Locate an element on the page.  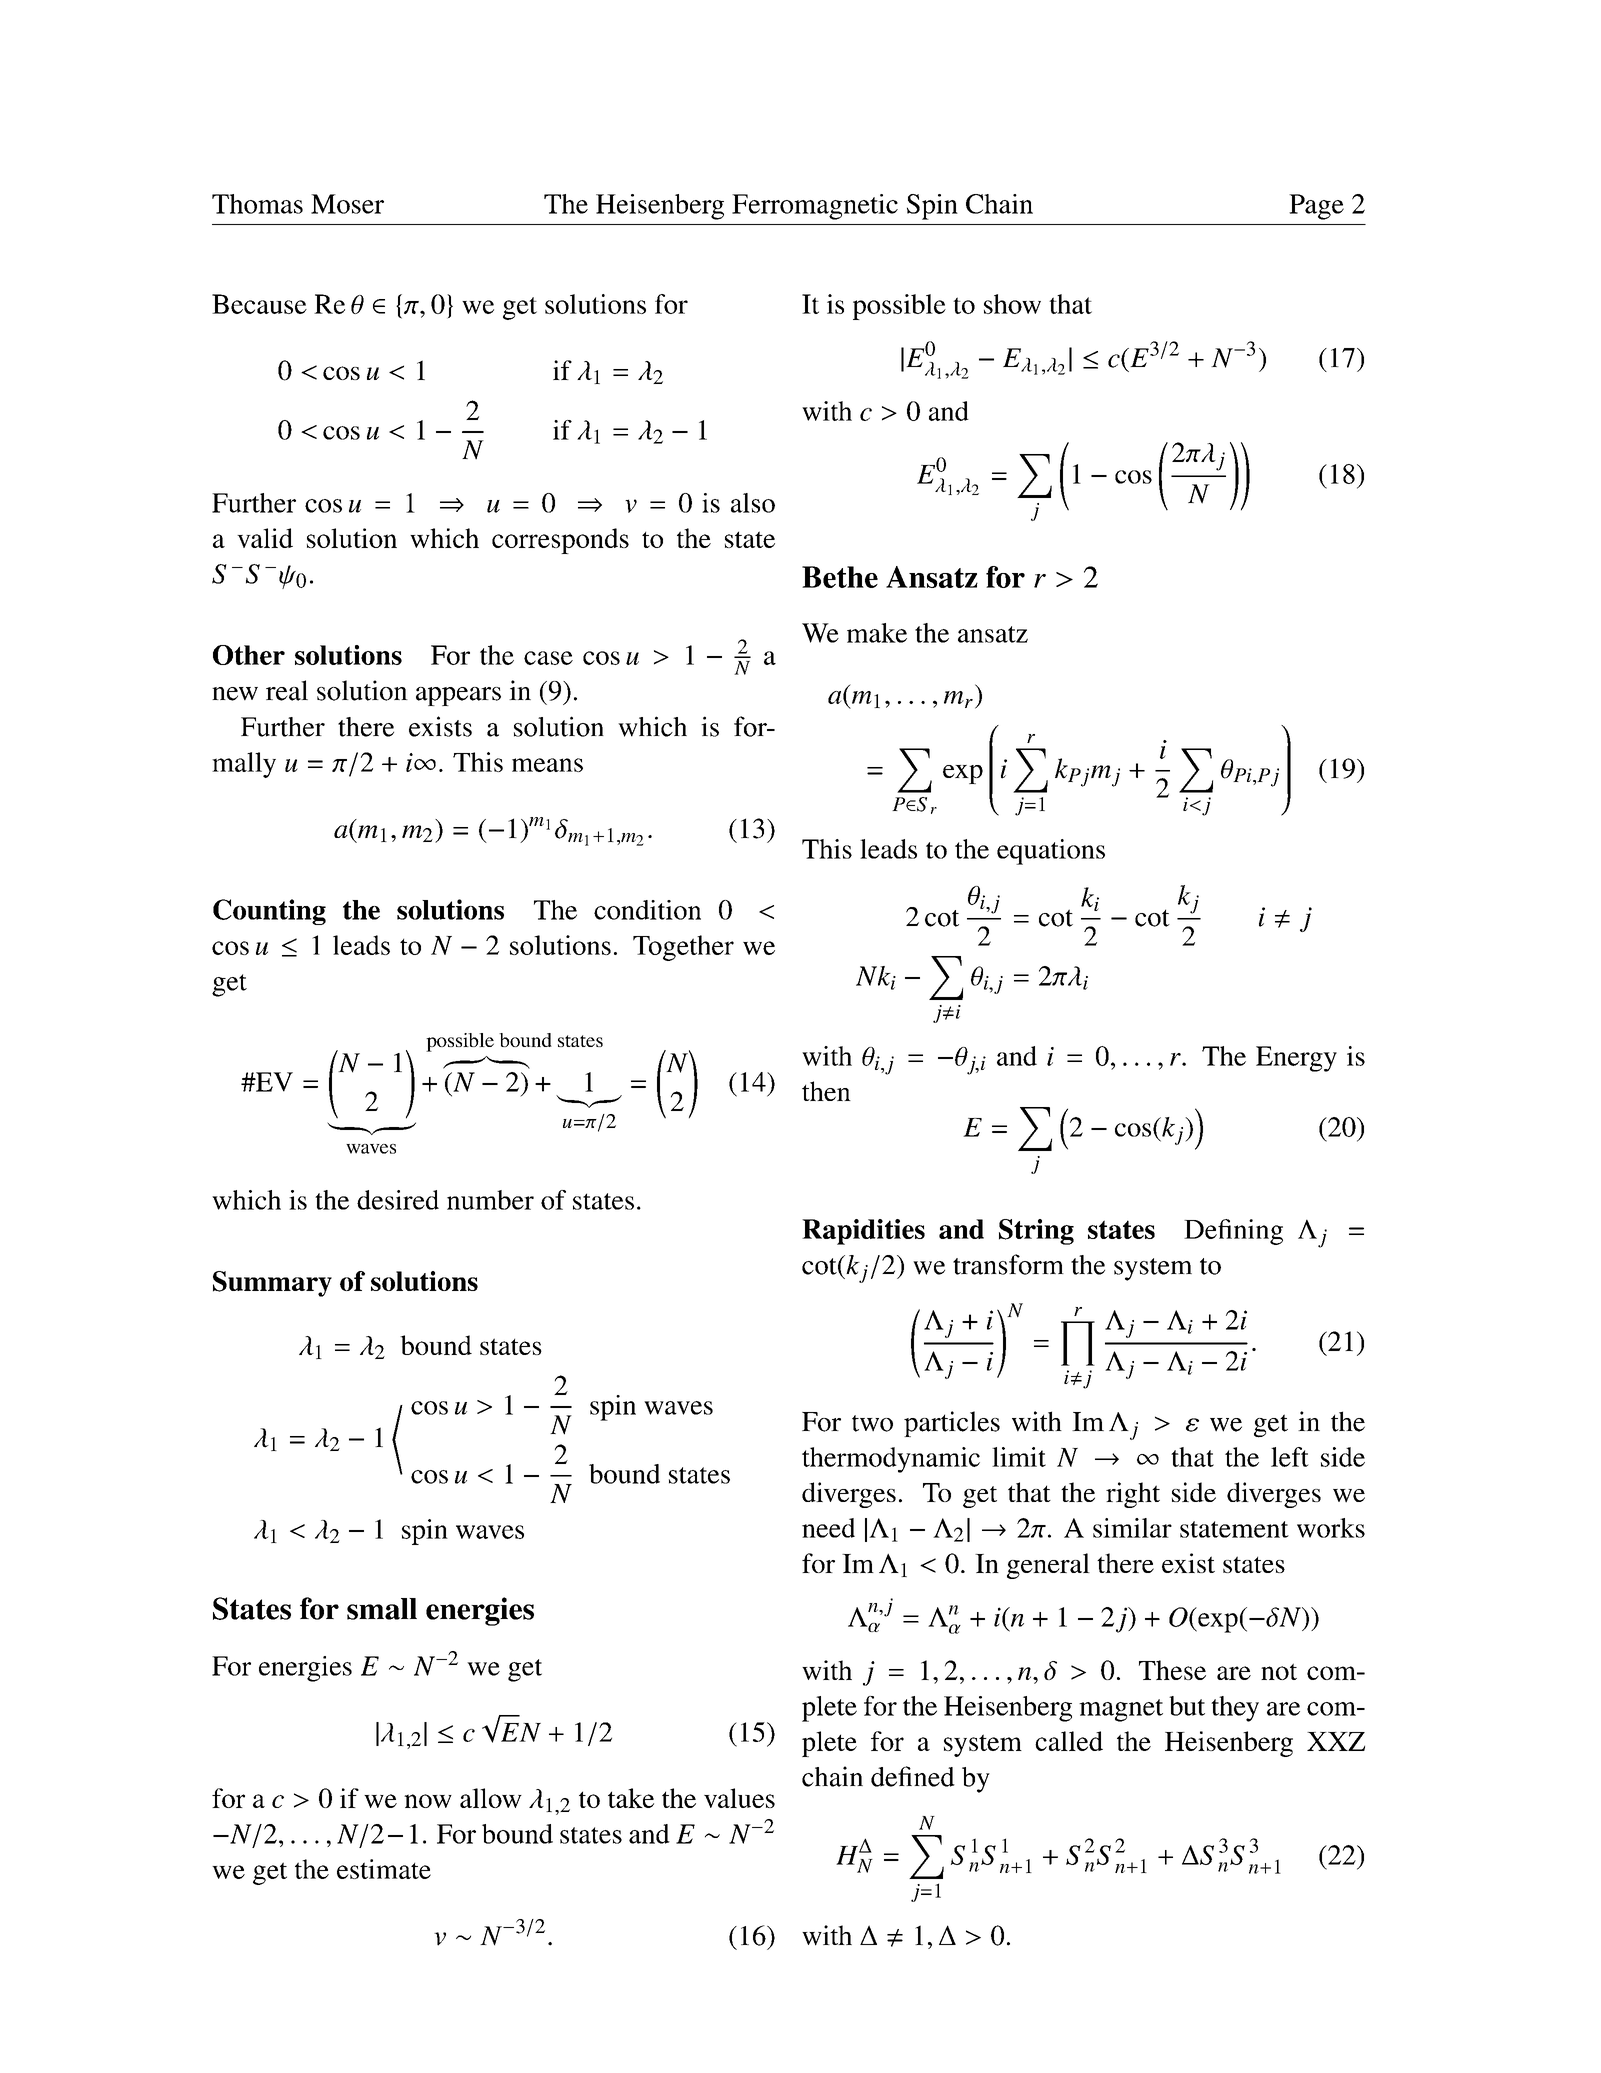
Page is located at coordinates (1316, 207).
